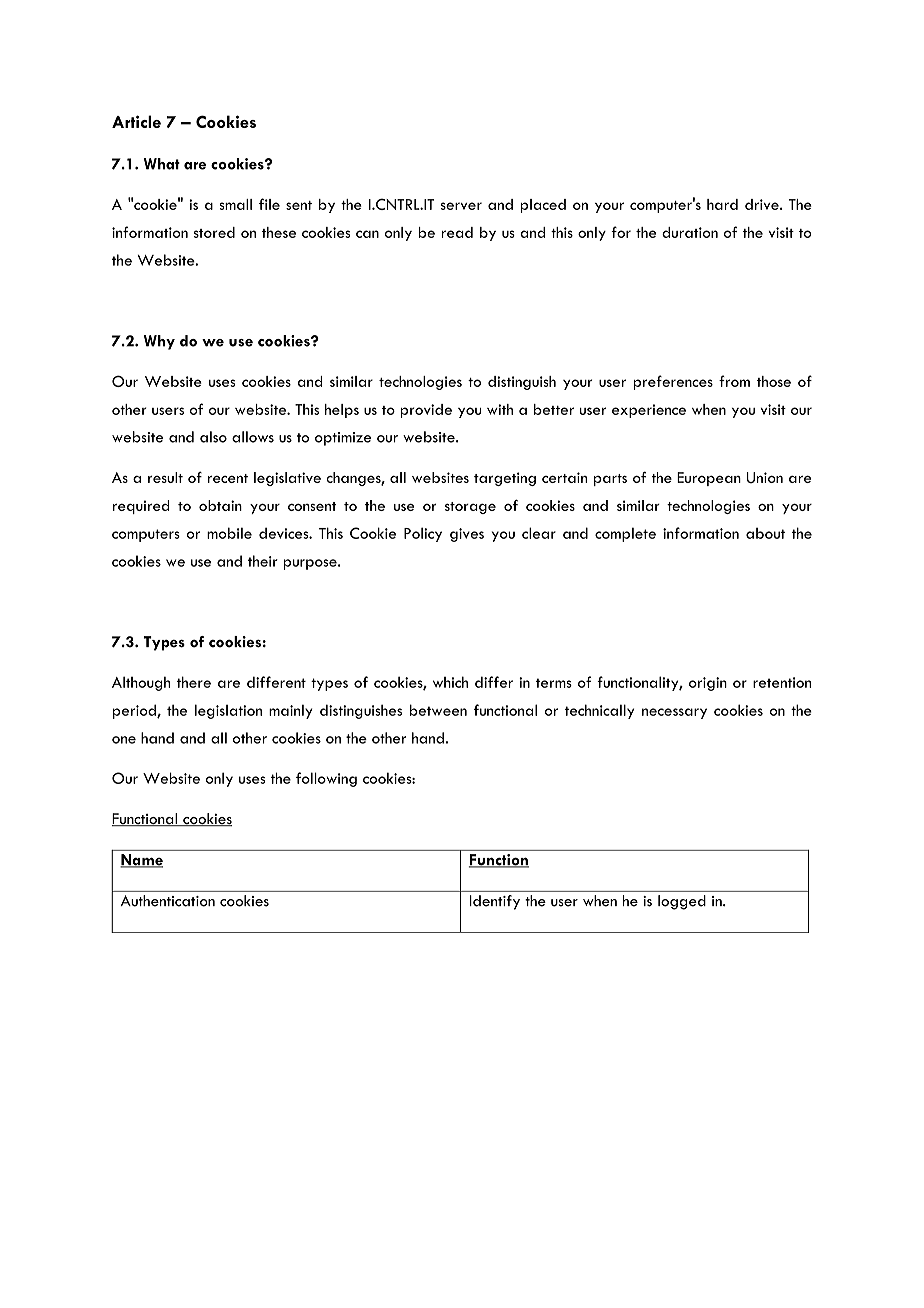 Image resolution: width=924 pixels, height=1308 pixels. What do you see at coordinates (495, 902) in the image?
I see `Identify` at bounding box center [495, 902].
